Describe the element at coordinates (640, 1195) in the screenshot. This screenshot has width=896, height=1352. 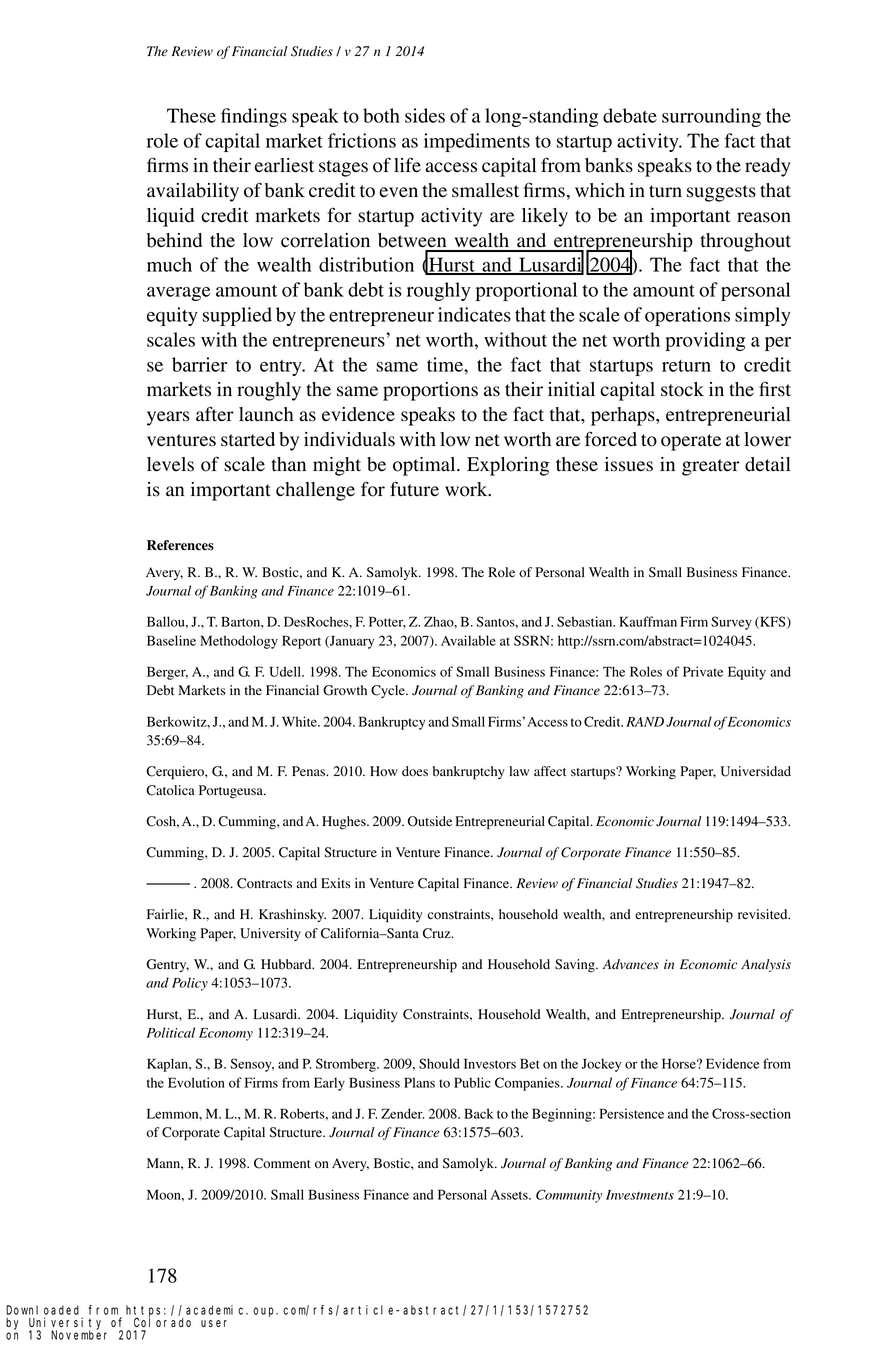
I see `Investments` at that location.
